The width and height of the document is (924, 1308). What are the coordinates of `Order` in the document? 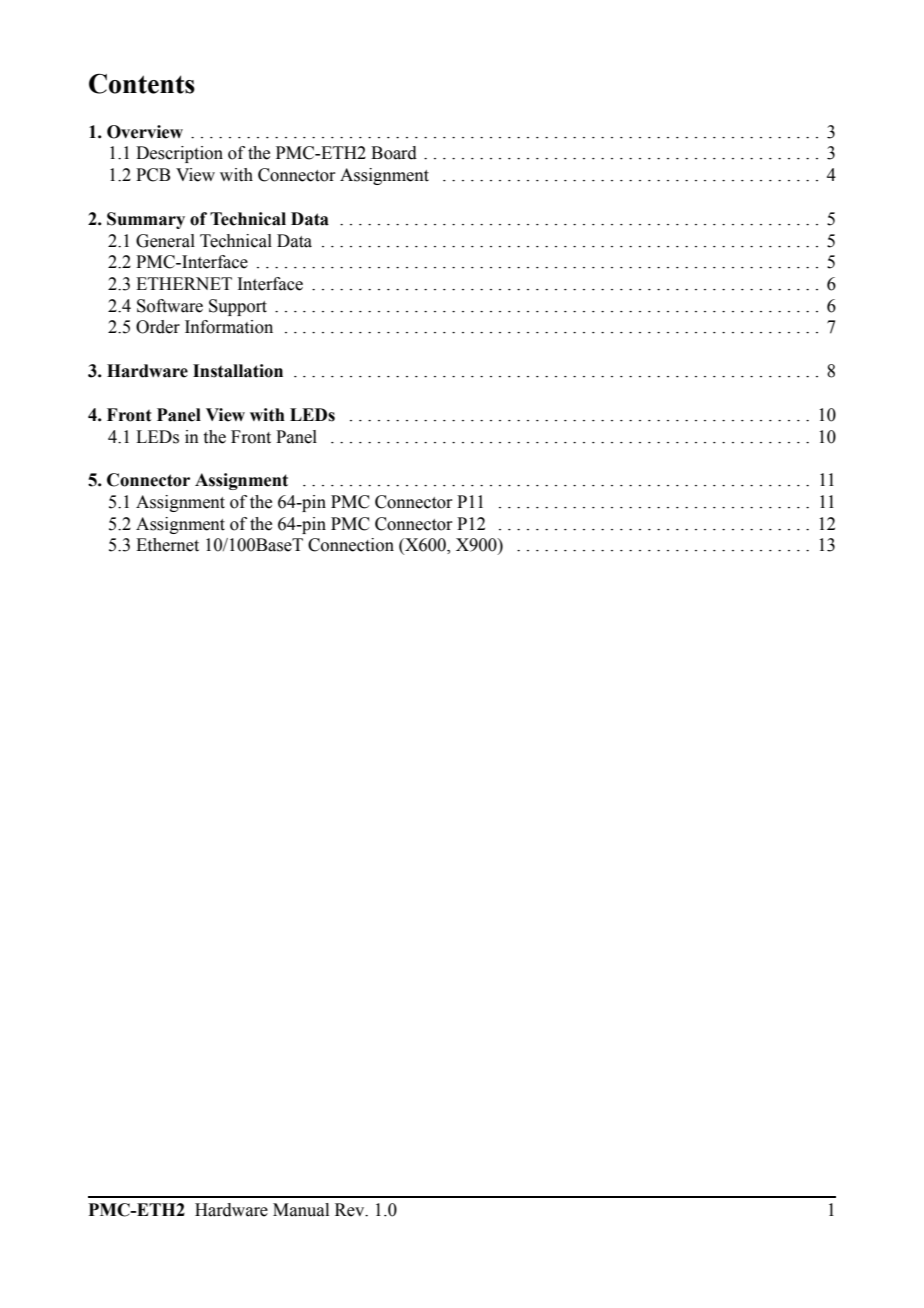 It's located at (158, 327).
